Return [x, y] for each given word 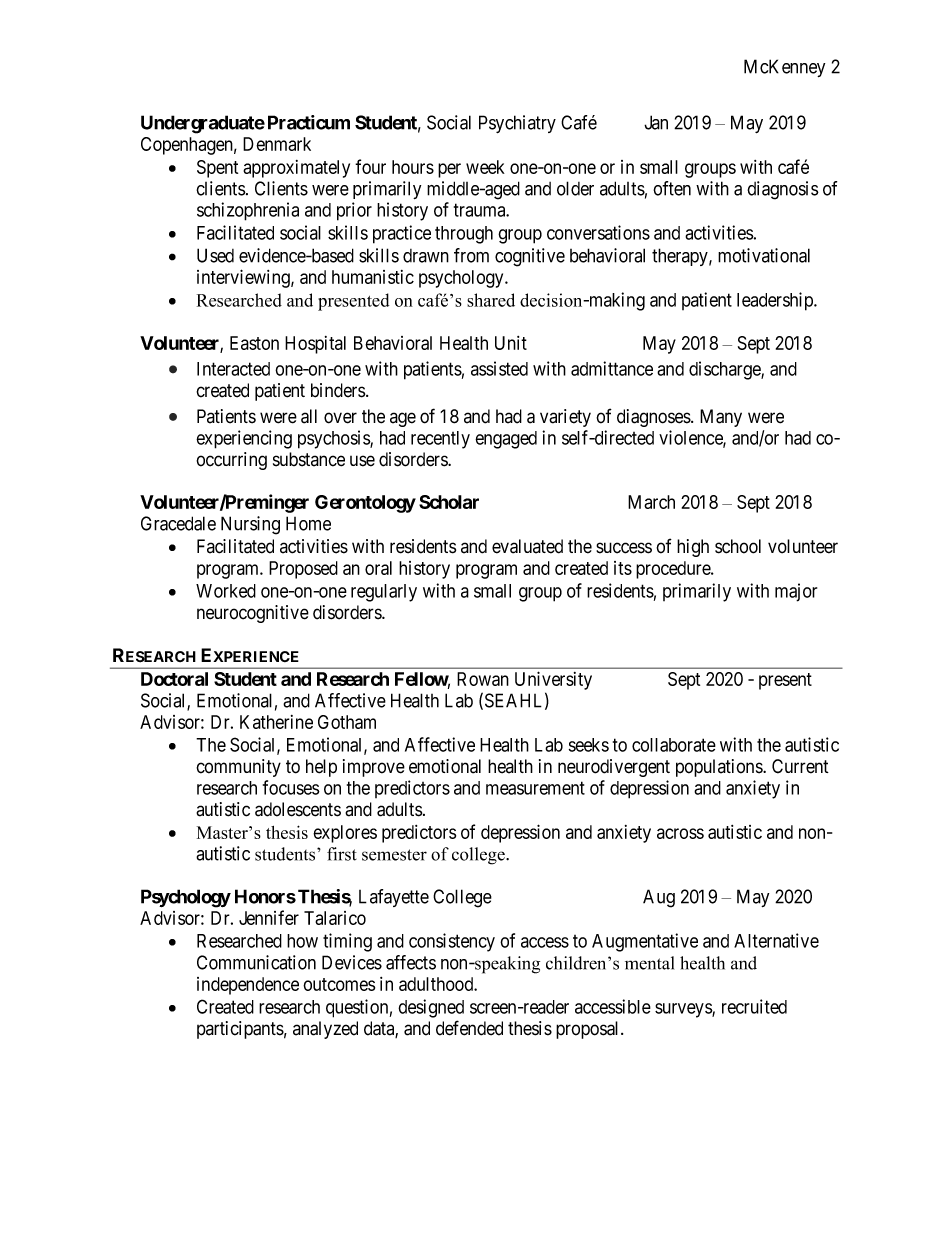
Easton [254, 343]
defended [469, 1028]
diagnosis [783, 190]
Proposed [303, 570]
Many [721, 418]
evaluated [527, 546]
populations [720, 768]
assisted [499, 368]
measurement [535, 788]
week [485, 167]
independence [248, 986]
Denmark [277, 144]
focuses [291, 787]
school [738, 546]
